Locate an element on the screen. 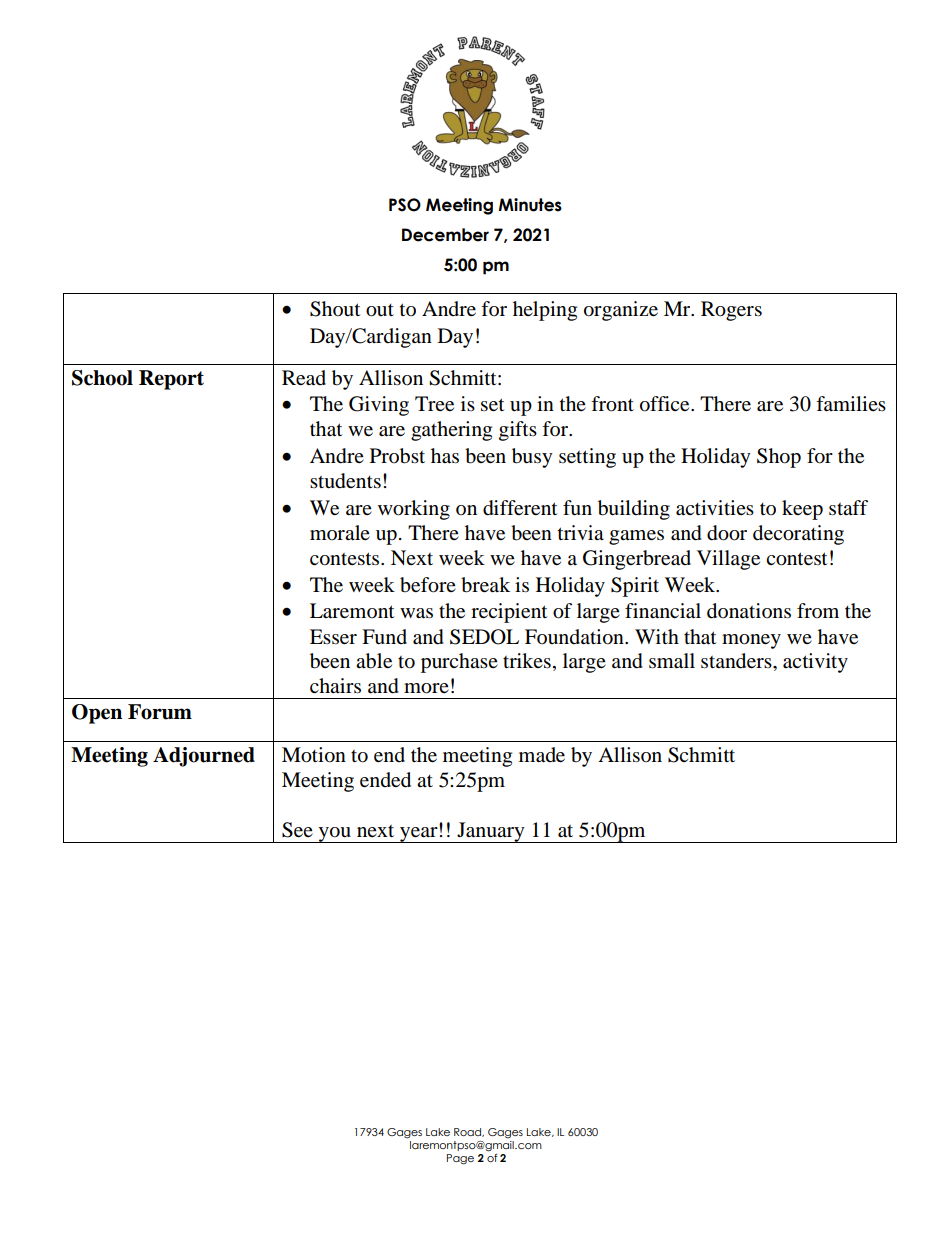 The height and width of the screenshot is (1233, 952). See is located at coordinates (297, 830).
